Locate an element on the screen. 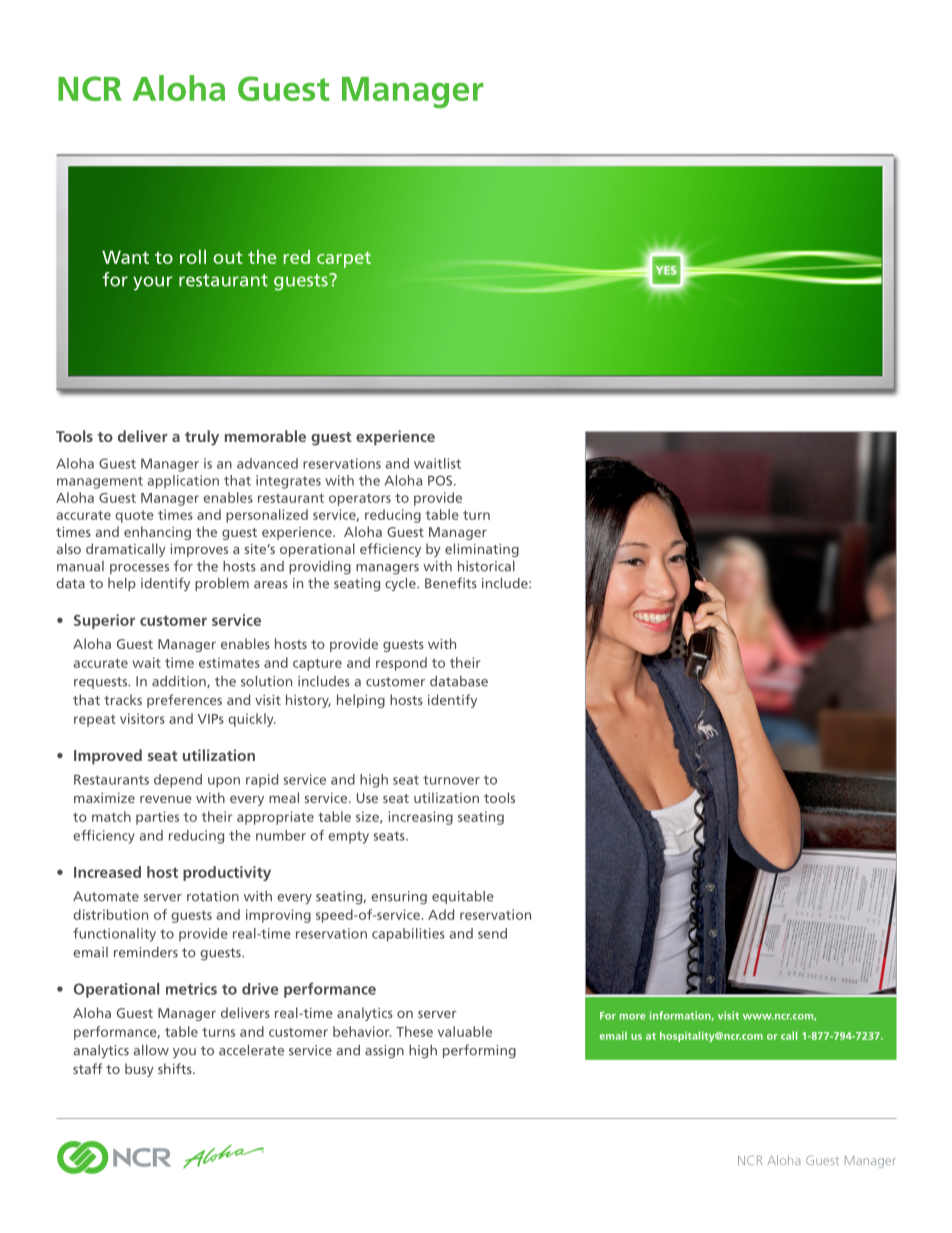 This screenshot has width=952, height=1233. capture is located at coordinates (317, 664).
